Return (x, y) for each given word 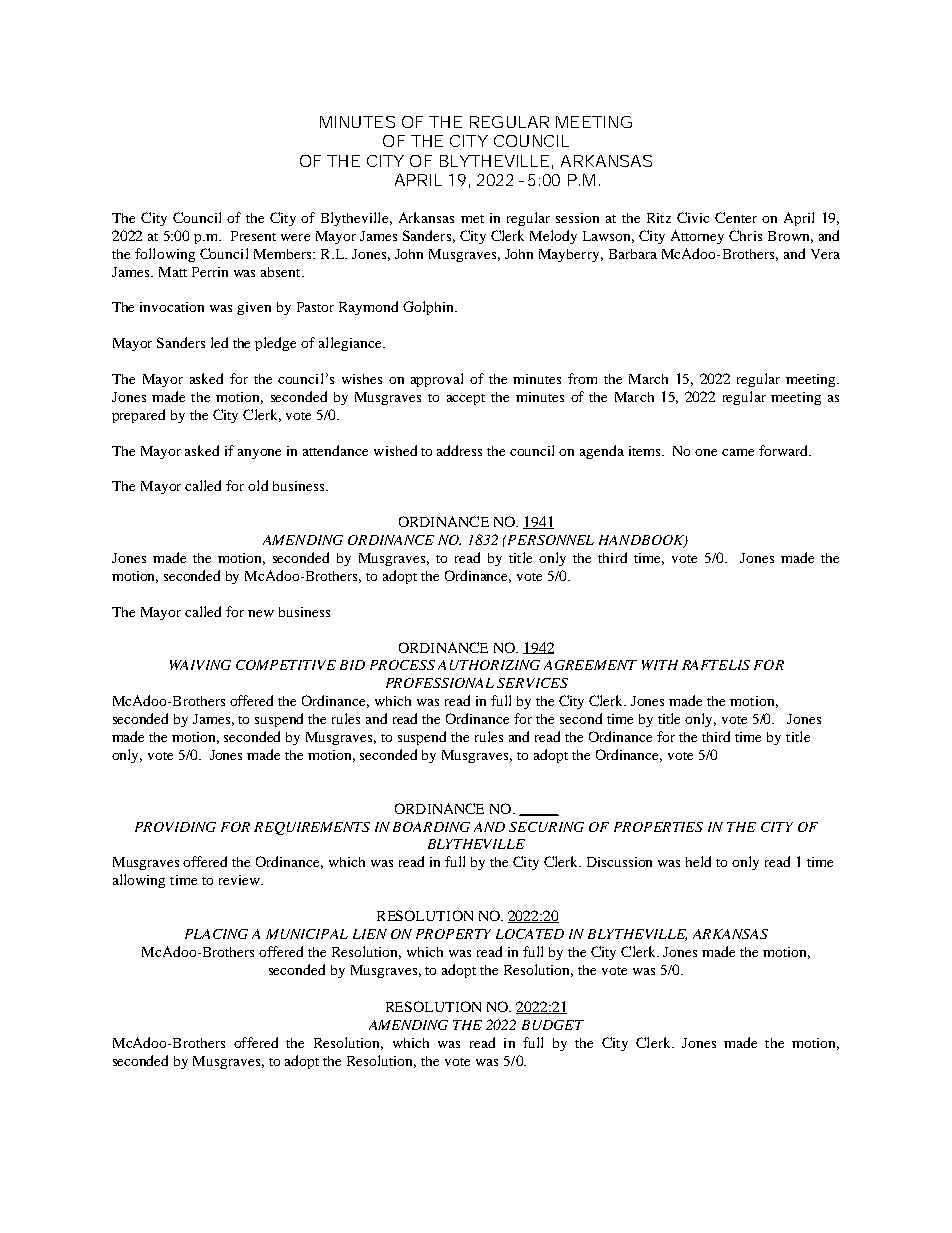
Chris (745, 235)
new (261, 613)
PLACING (216, 934)
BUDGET (553, 1025)
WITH (660, 665)
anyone (259, 454)
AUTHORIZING (489, 665)
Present (253, 236)
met (472, 219)
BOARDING (431, 827)
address (459, 450)
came (738, 452)
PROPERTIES (658, 827)
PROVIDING (175, 827)
